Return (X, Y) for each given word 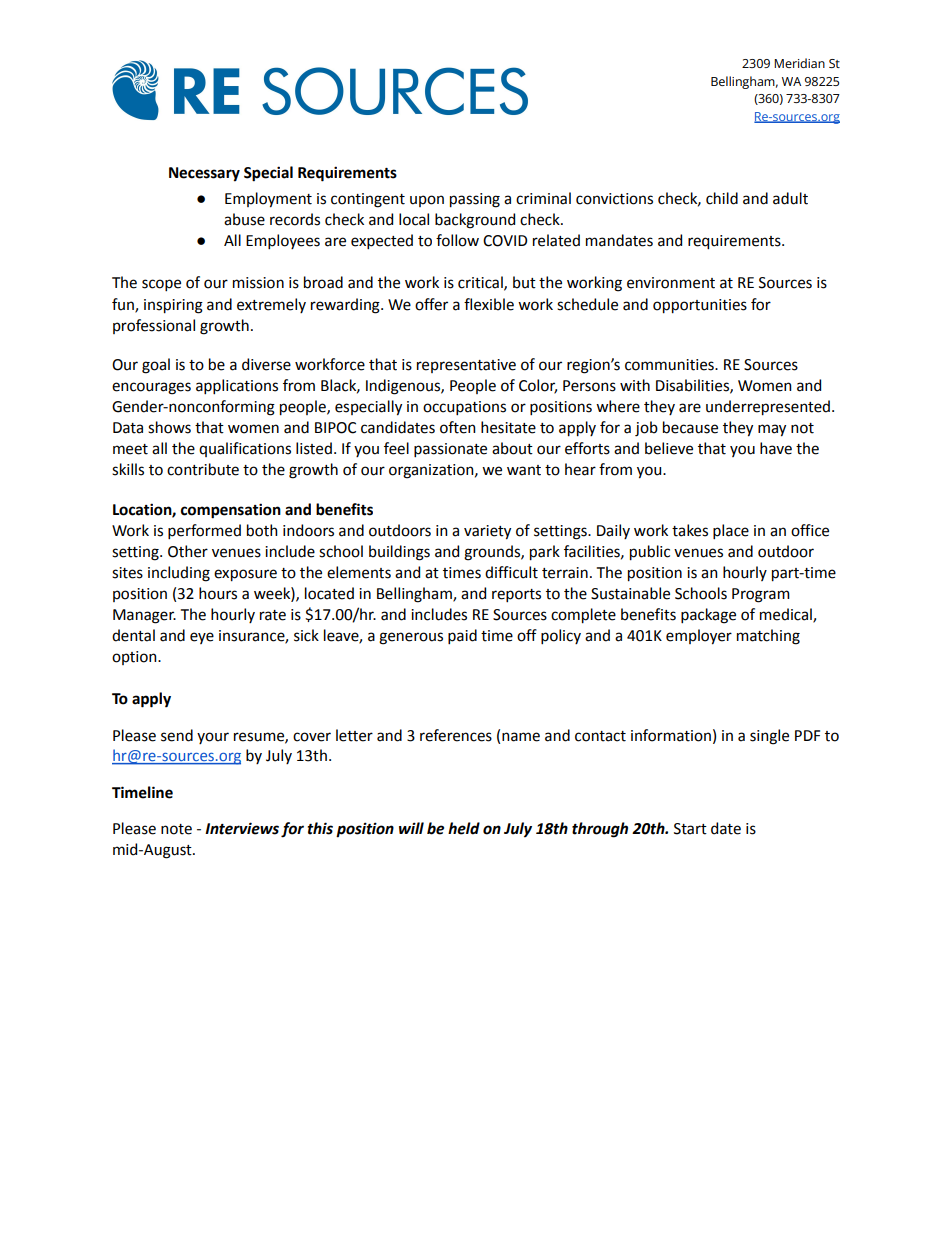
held (464, 828)
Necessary (204, 174)
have (776, 448)
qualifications (245, 449)
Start (690, 829)
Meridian (799, 63)
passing (475, 200)
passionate (450, 450)
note (176, 829)
